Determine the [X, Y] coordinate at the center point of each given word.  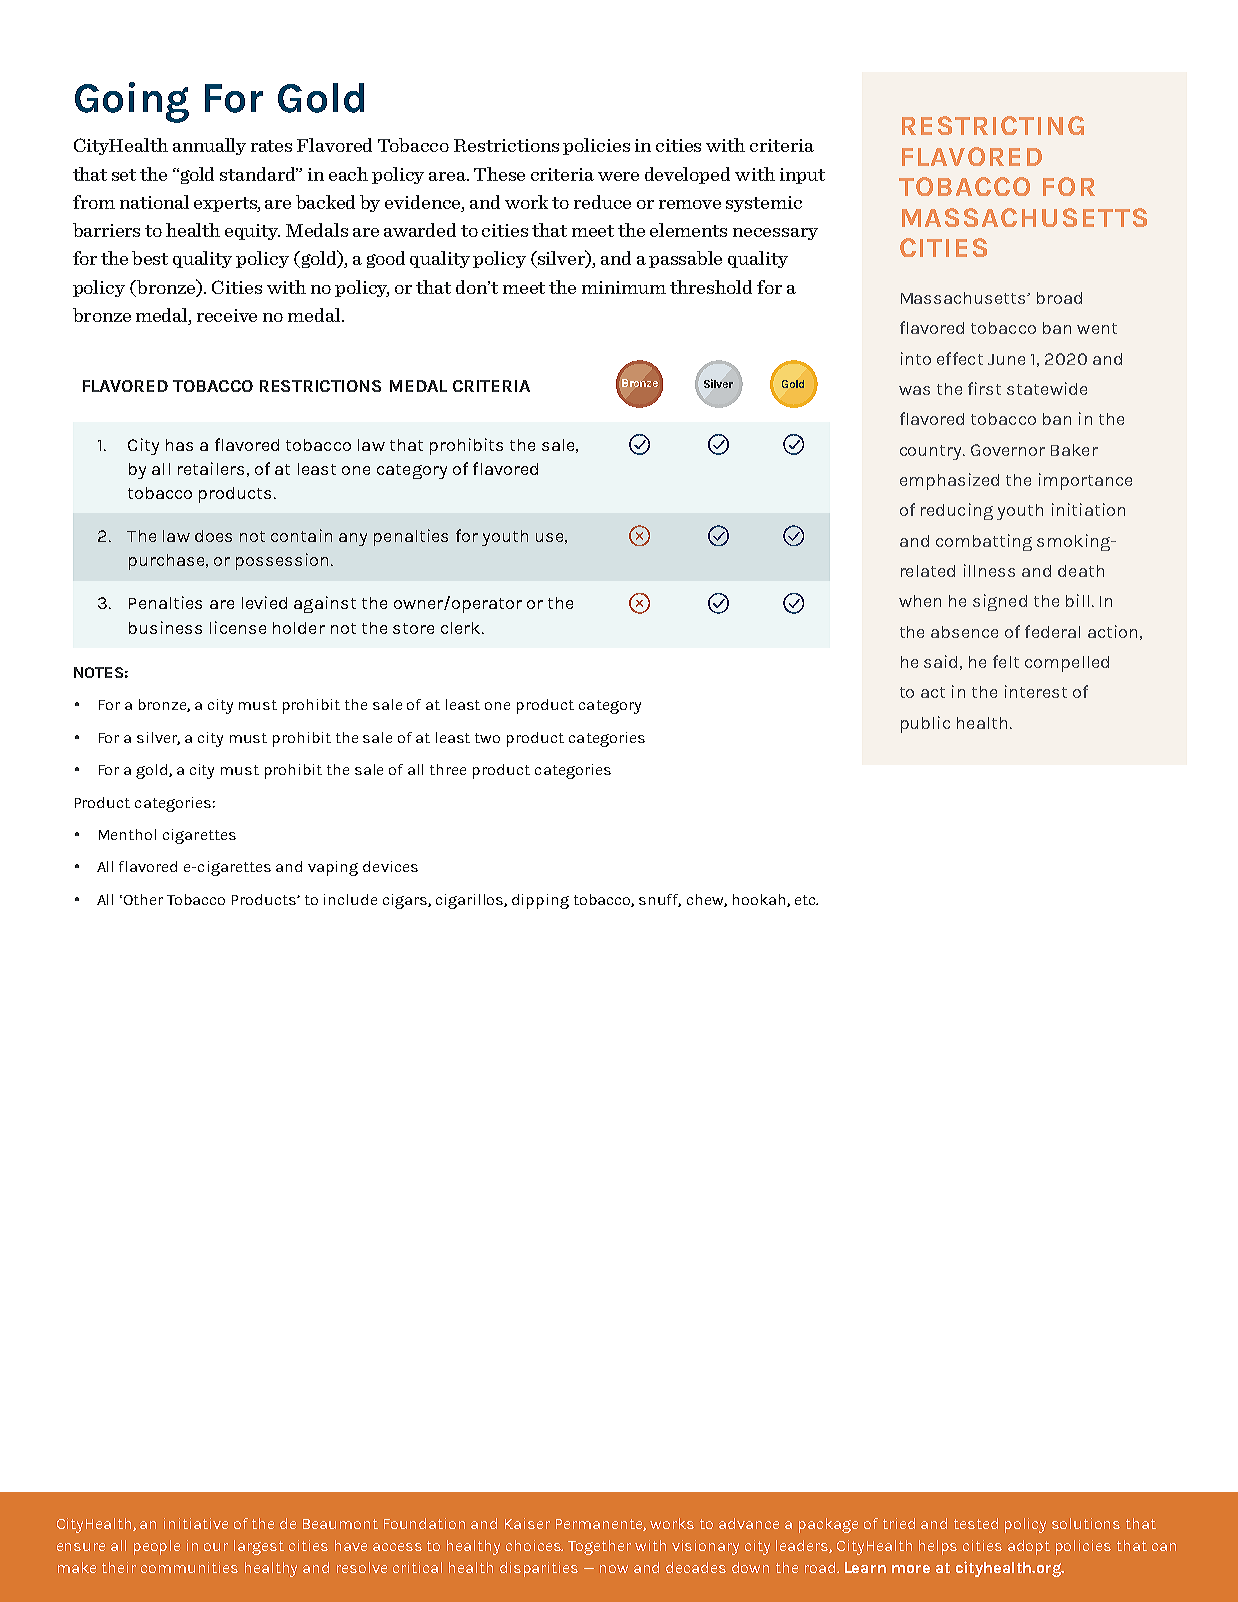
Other [142, 899]
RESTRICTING [993, 125]
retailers [211, 468]
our [216, 1547]
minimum [624, 287]
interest [1036, 691]
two [487, 738]
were [618, 176]
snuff [660, 900]
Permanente [601, 1525]
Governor [1008, 450]
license [238, 627]
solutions [1086, 1523]
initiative [196, 1523]
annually [209, 146]
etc [806, 900]
